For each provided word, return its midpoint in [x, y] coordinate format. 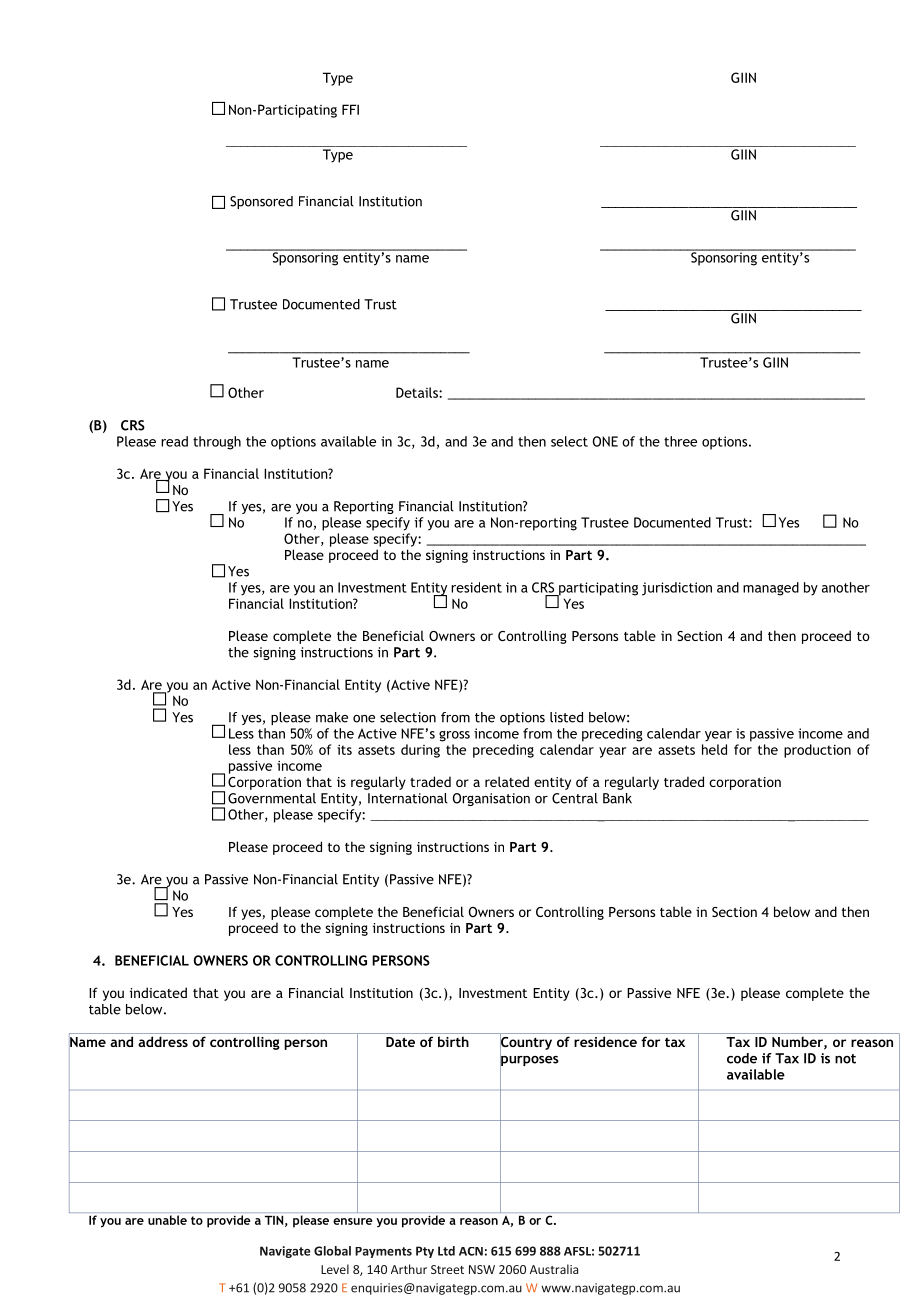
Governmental [272, 798]
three [680, 441]
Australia [554, 1269]
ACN [471, 1251]
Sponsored [261, 202]
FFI [350, 109]
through [217, 443]
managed [771, 589]
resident [476, 587]
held [714, 749]
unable [167, 1220]
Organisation [491, 799]
